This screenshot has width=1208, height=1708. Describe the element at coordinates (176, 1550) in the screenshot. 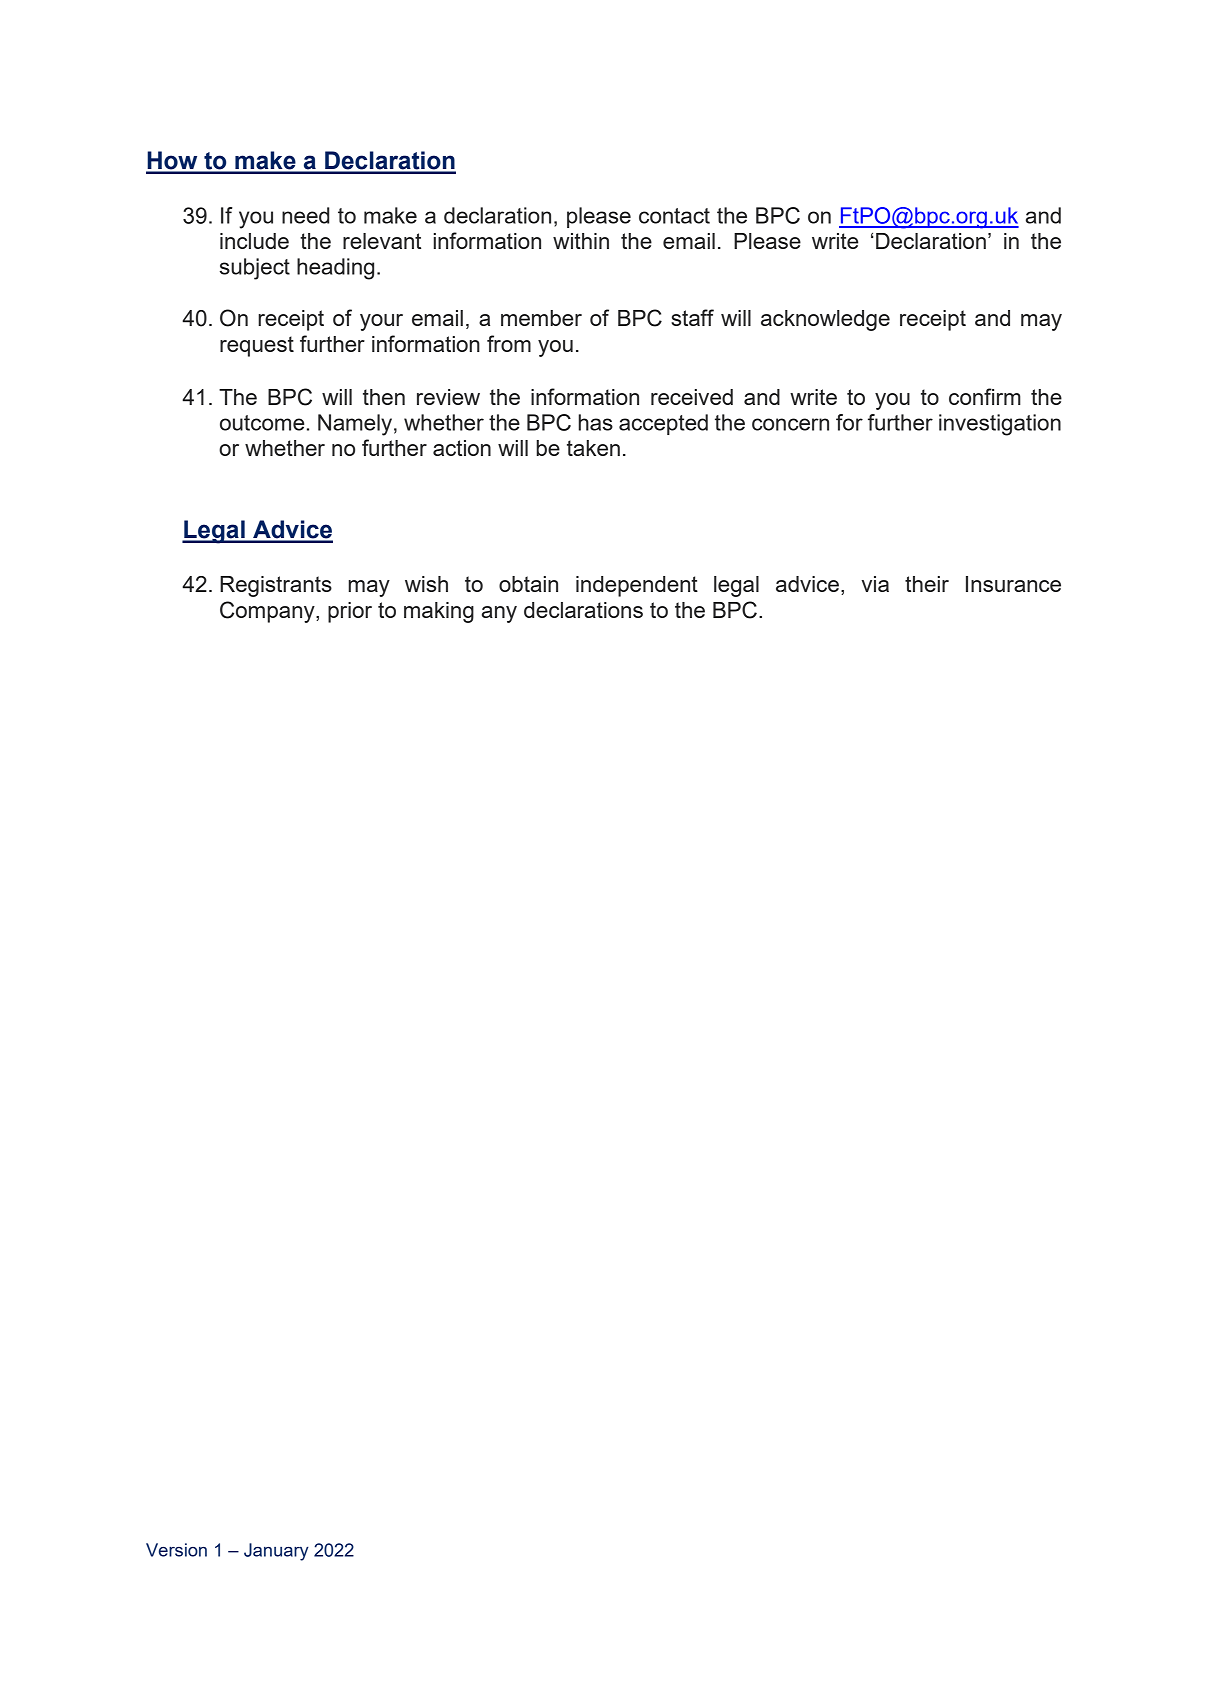

I see `Version` at that location.
